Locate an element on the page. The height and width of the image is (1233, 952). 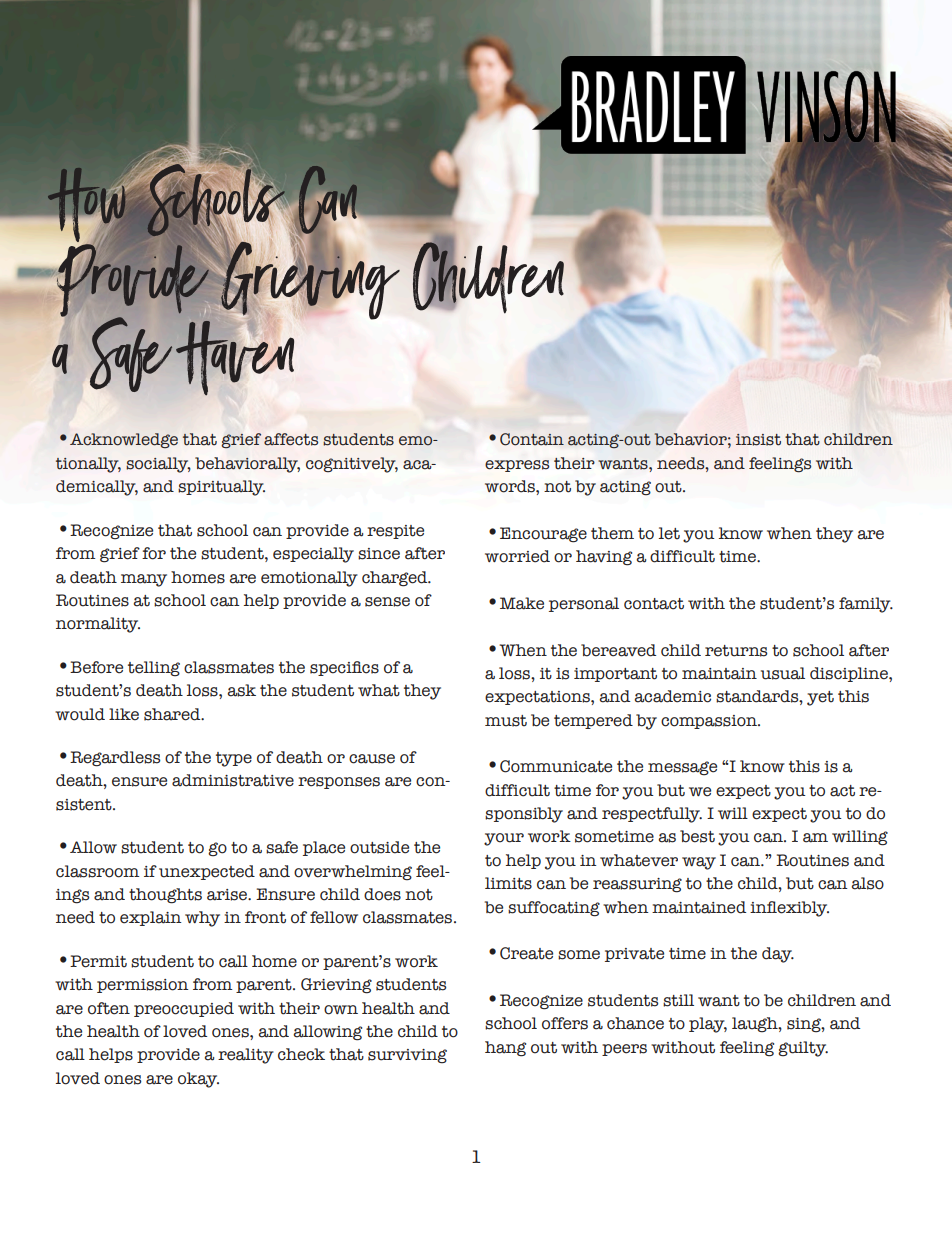
express is located at coordinates (517, 466).
